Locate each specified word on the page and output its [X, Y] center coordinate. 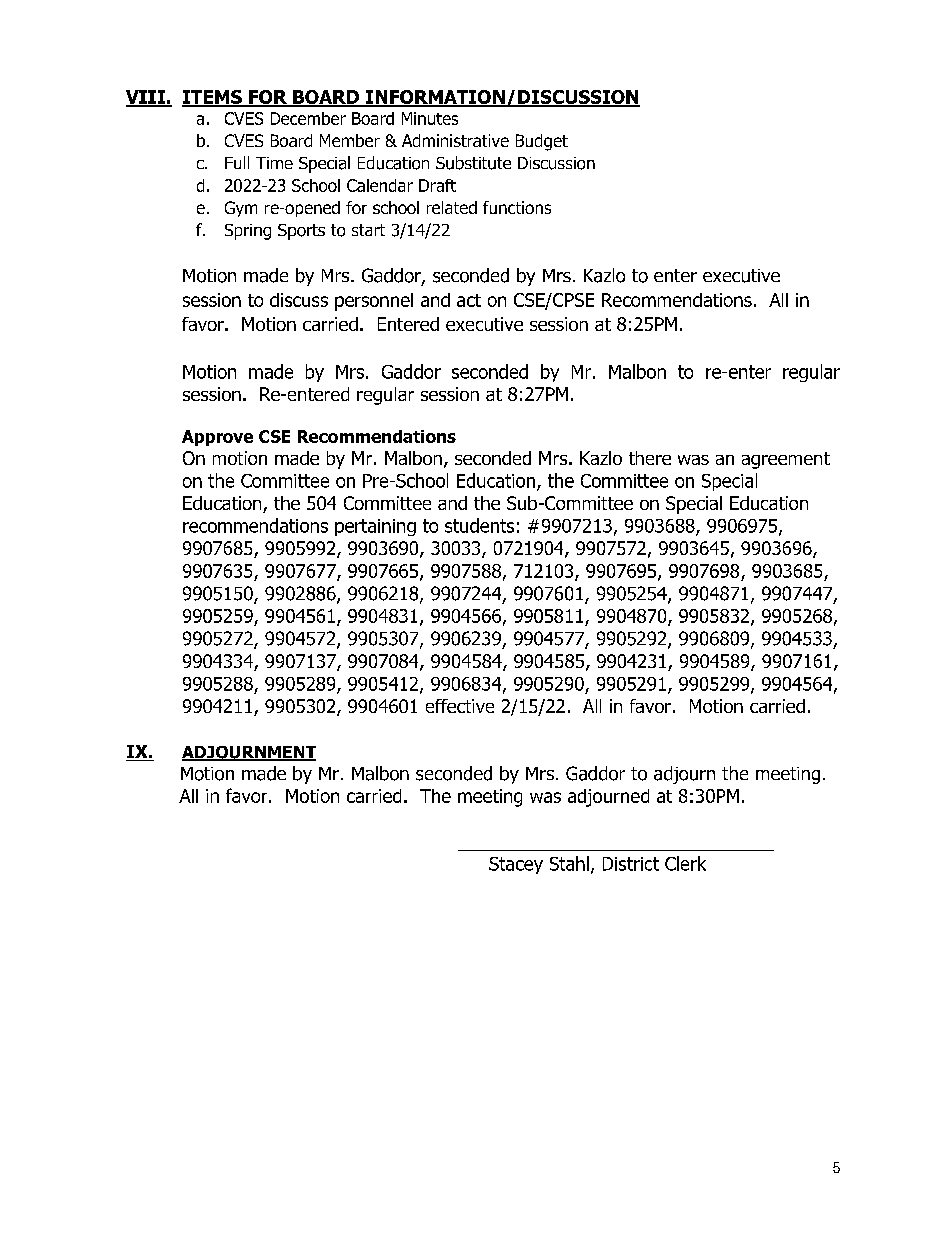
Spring [248, 232]
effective [460, 706]
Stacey [516, 865]
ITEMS [213, 98]
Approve [217, 438]
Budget [542, 142]
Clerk [685, 863]
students [479, 525]
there [650, 458]
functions [517, 207]
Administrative [455, 140]
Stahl [569, 863]
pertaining [375, 527]
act [469, 300]
